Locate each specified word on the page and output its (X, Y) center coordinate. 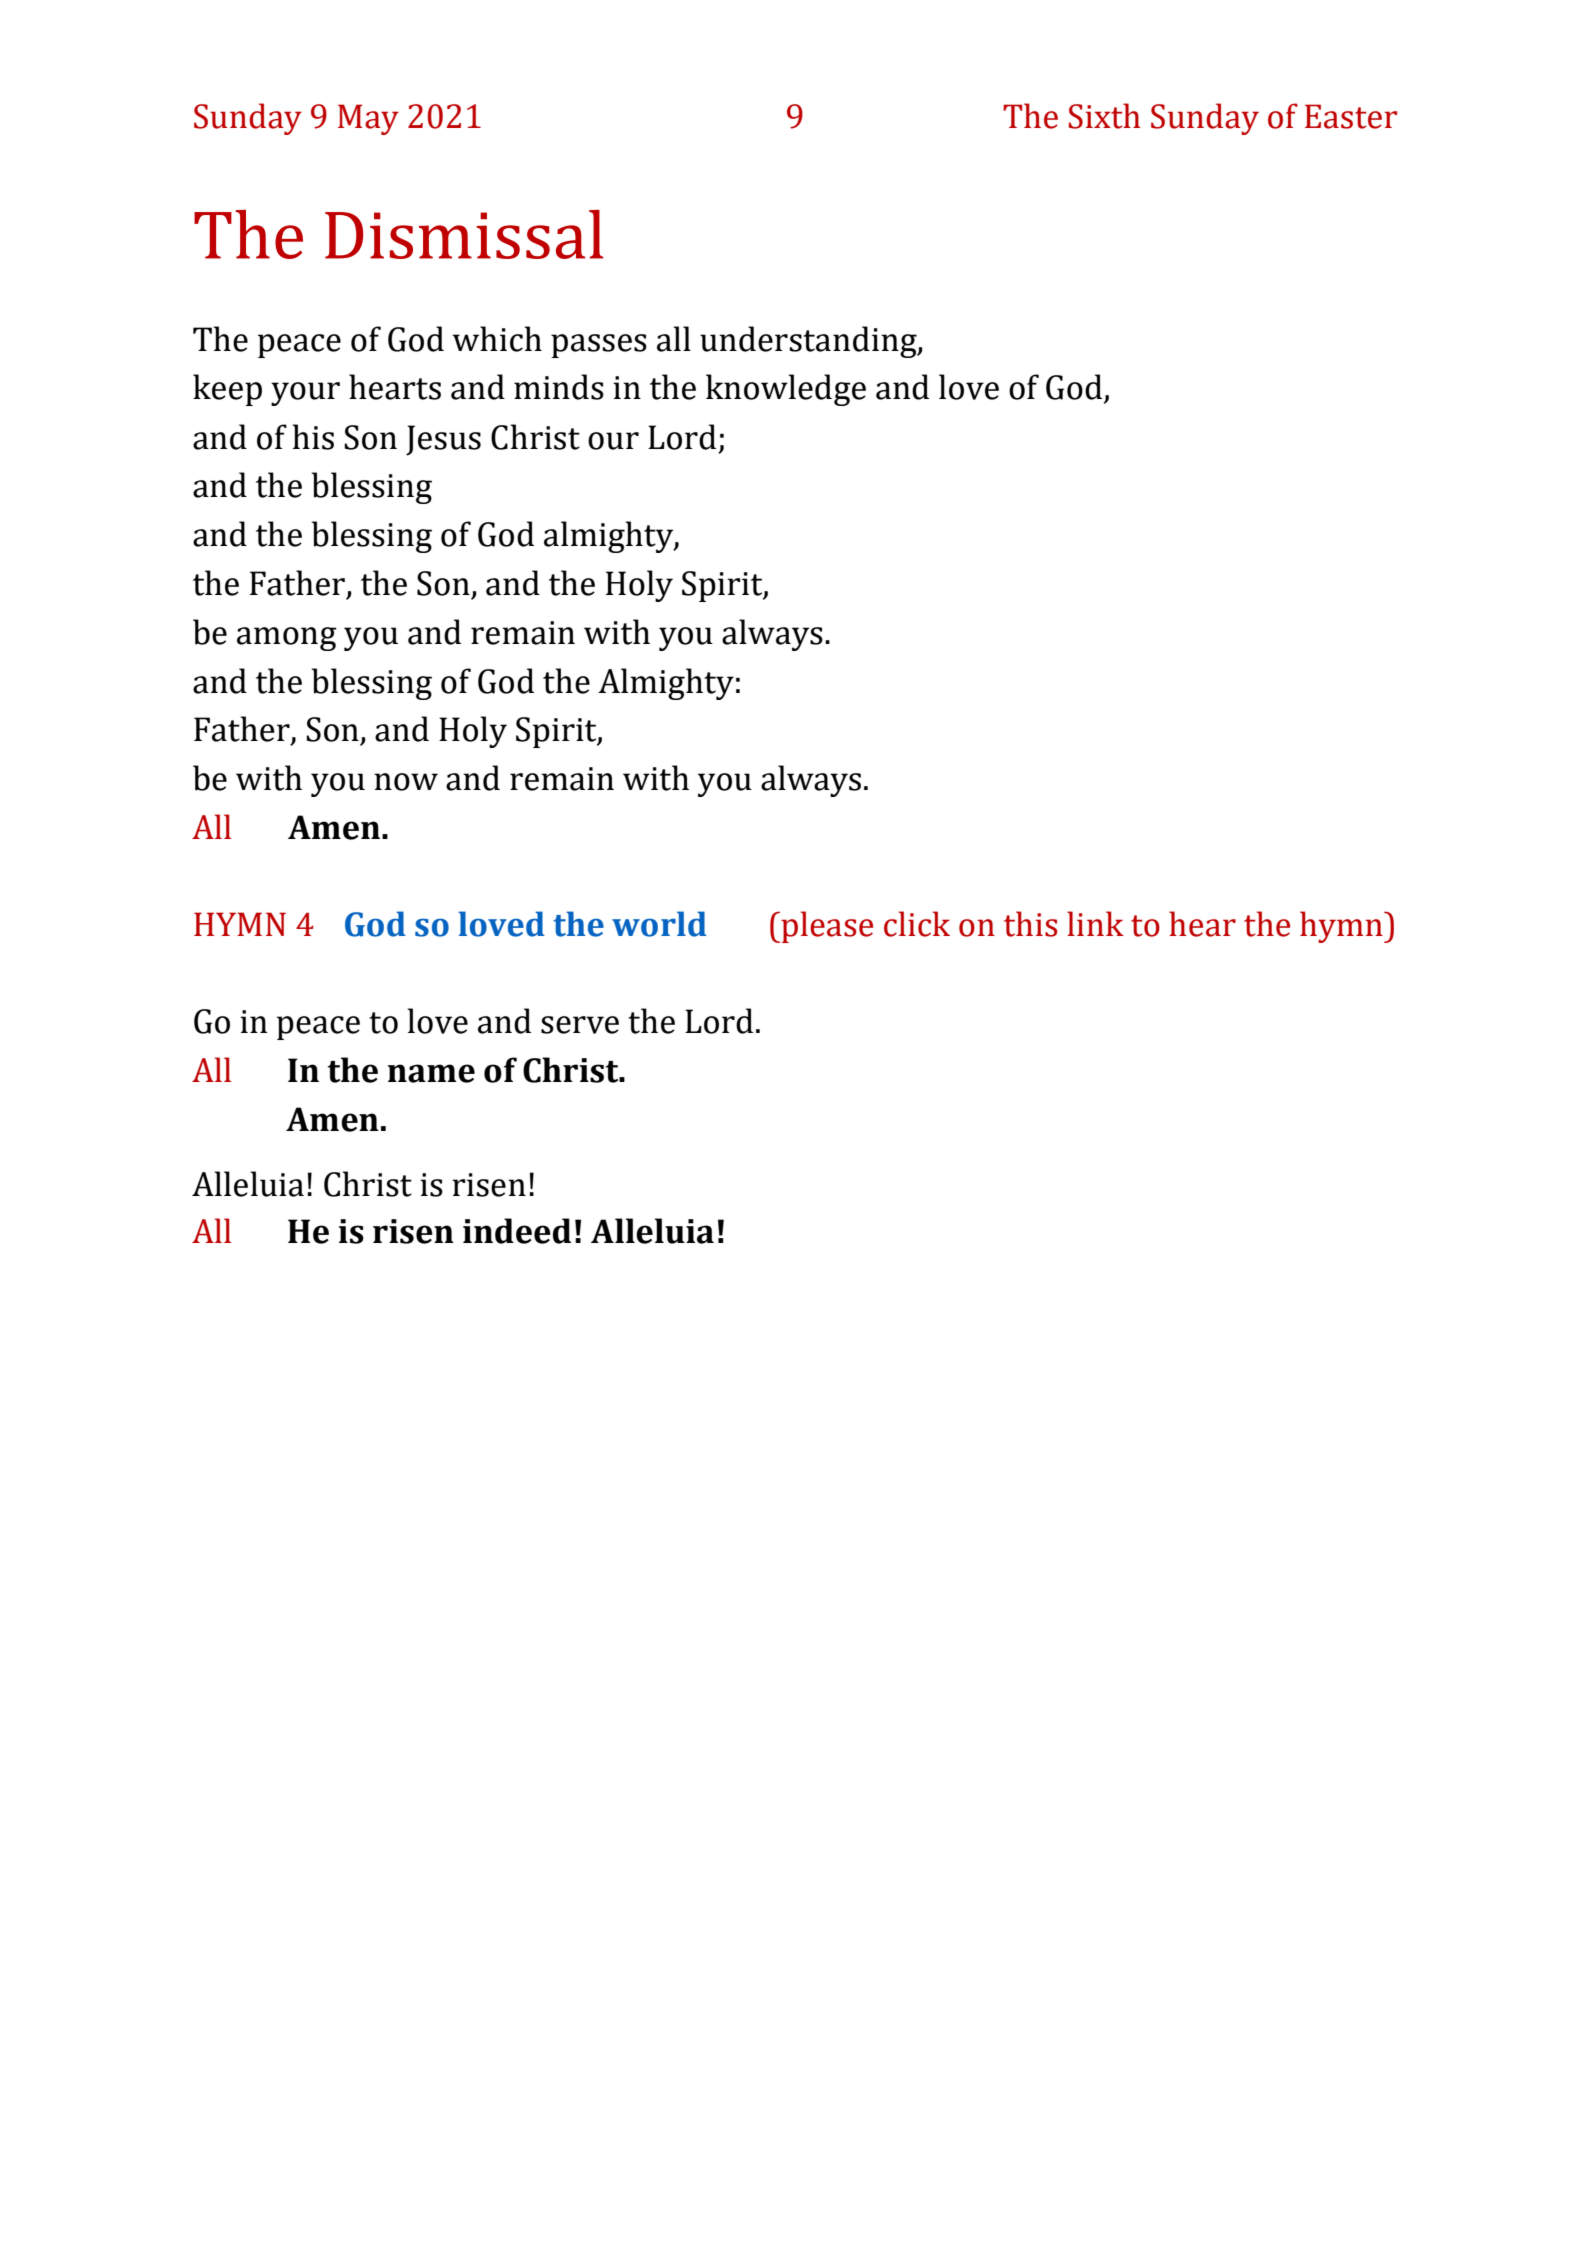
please (826, 927)
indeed (517, 1231)
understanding (809, 342)
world (659, 924)
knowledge (786, 390)
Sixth (1105, 116)
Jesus (443, 440)
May (368, 119)
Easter (1351, 116)
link (1095, 923)
